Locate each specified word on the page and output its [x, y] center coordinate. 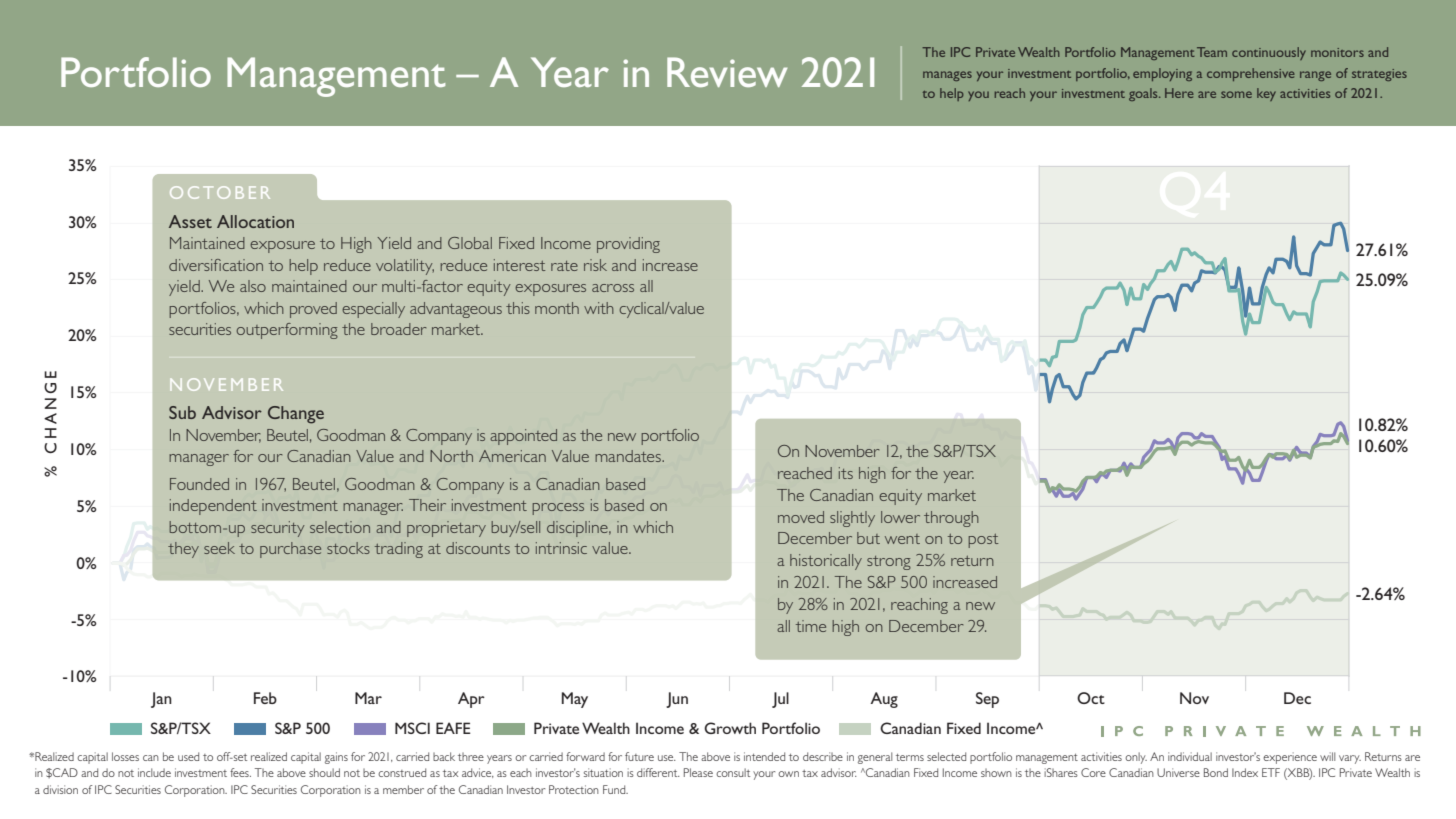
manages [947, 76]
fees [240, 772]
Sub [182, 412]
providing [628, 245]
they [183, 550]
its [846, 473]
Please [698, 772]
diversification [216, 265]
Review [727, 72]
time [811, 626]
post [983, 541]
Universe [1178, 772]
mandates [629, 456]
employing [1162, 74]
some [1236, 94]
